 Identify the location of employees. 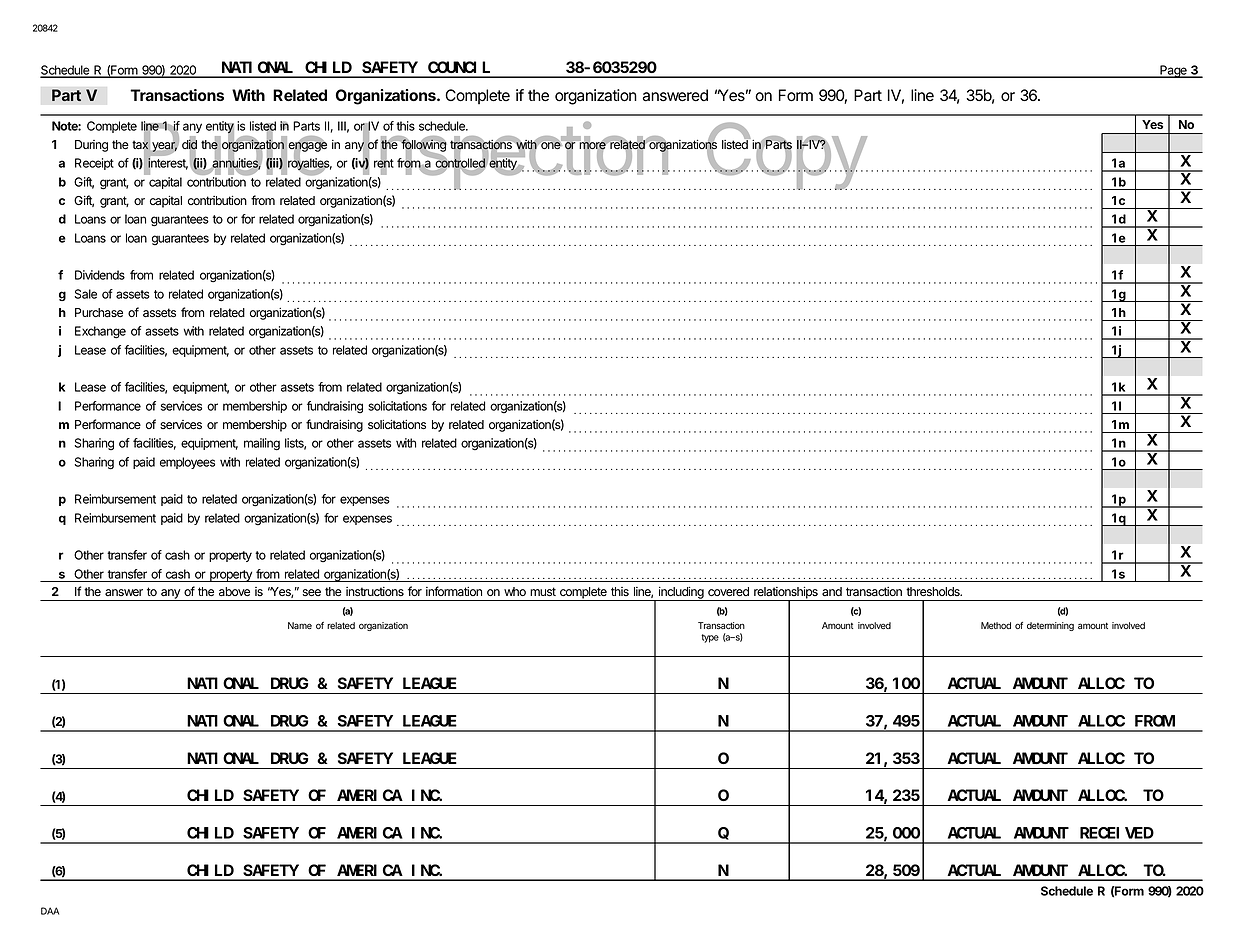
(187, 463).
